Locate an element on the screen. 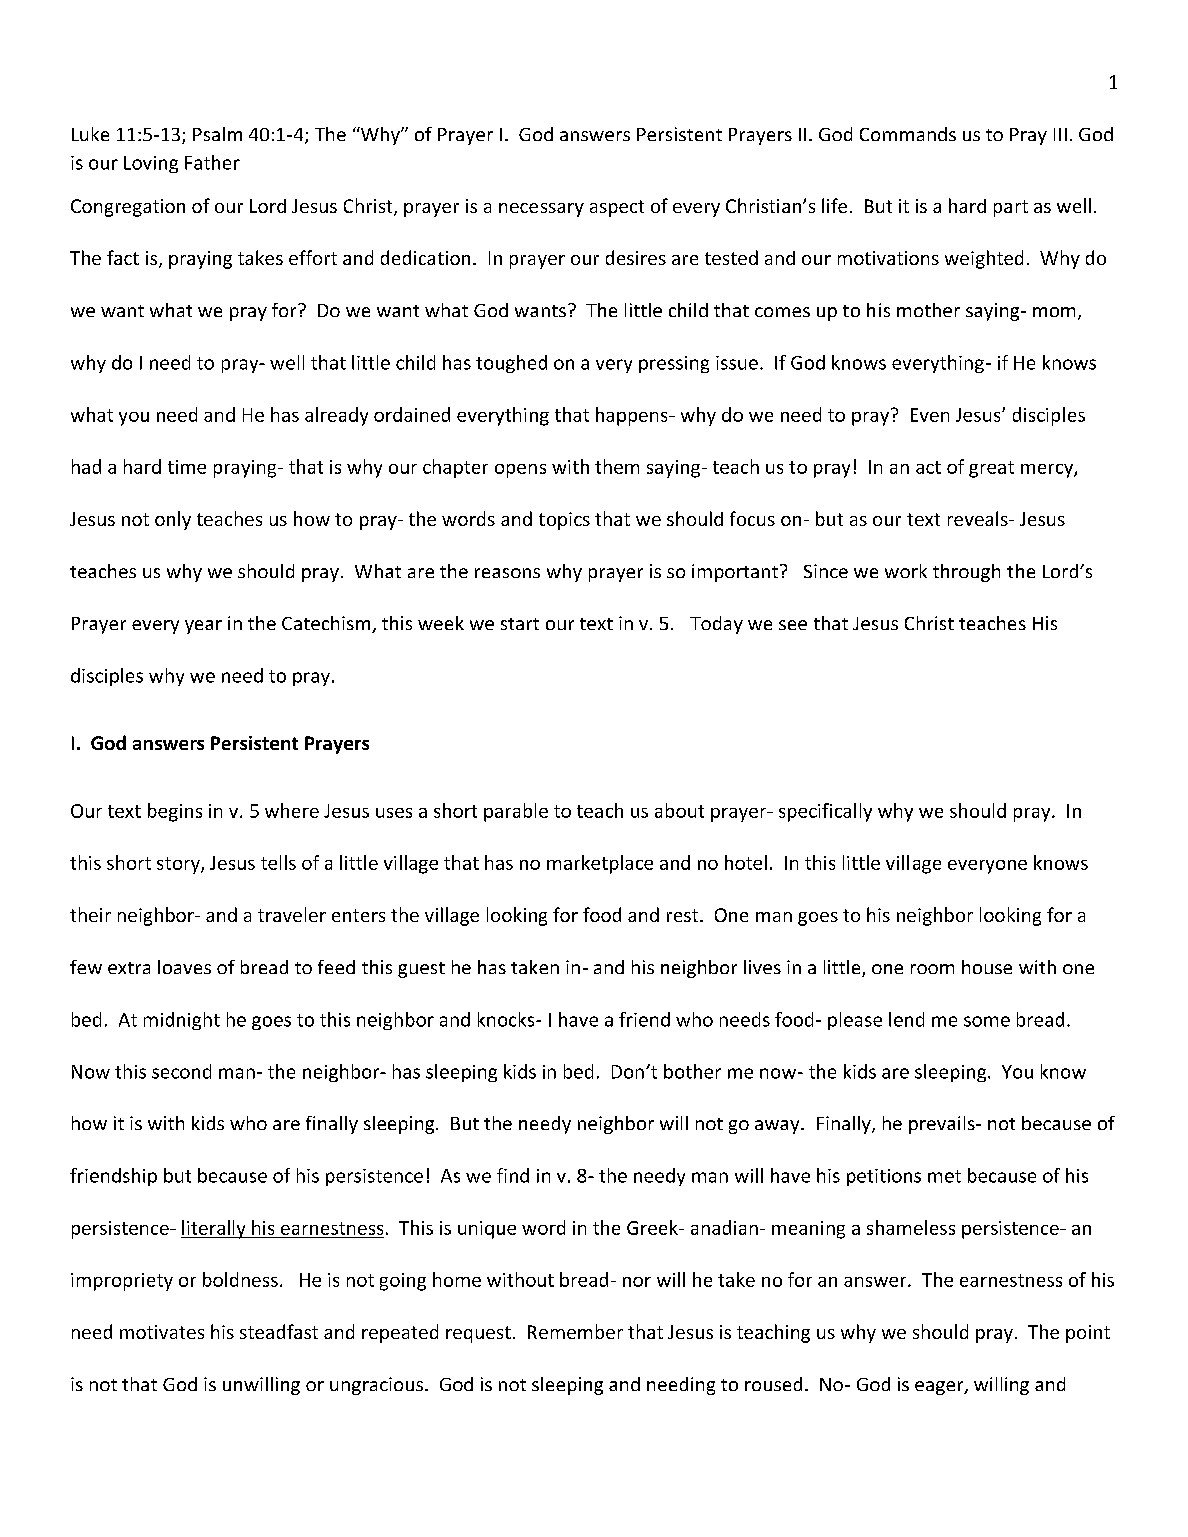 This screenshot has width=1188, height=1537. motivates is located at coordinates (162, 1332).
